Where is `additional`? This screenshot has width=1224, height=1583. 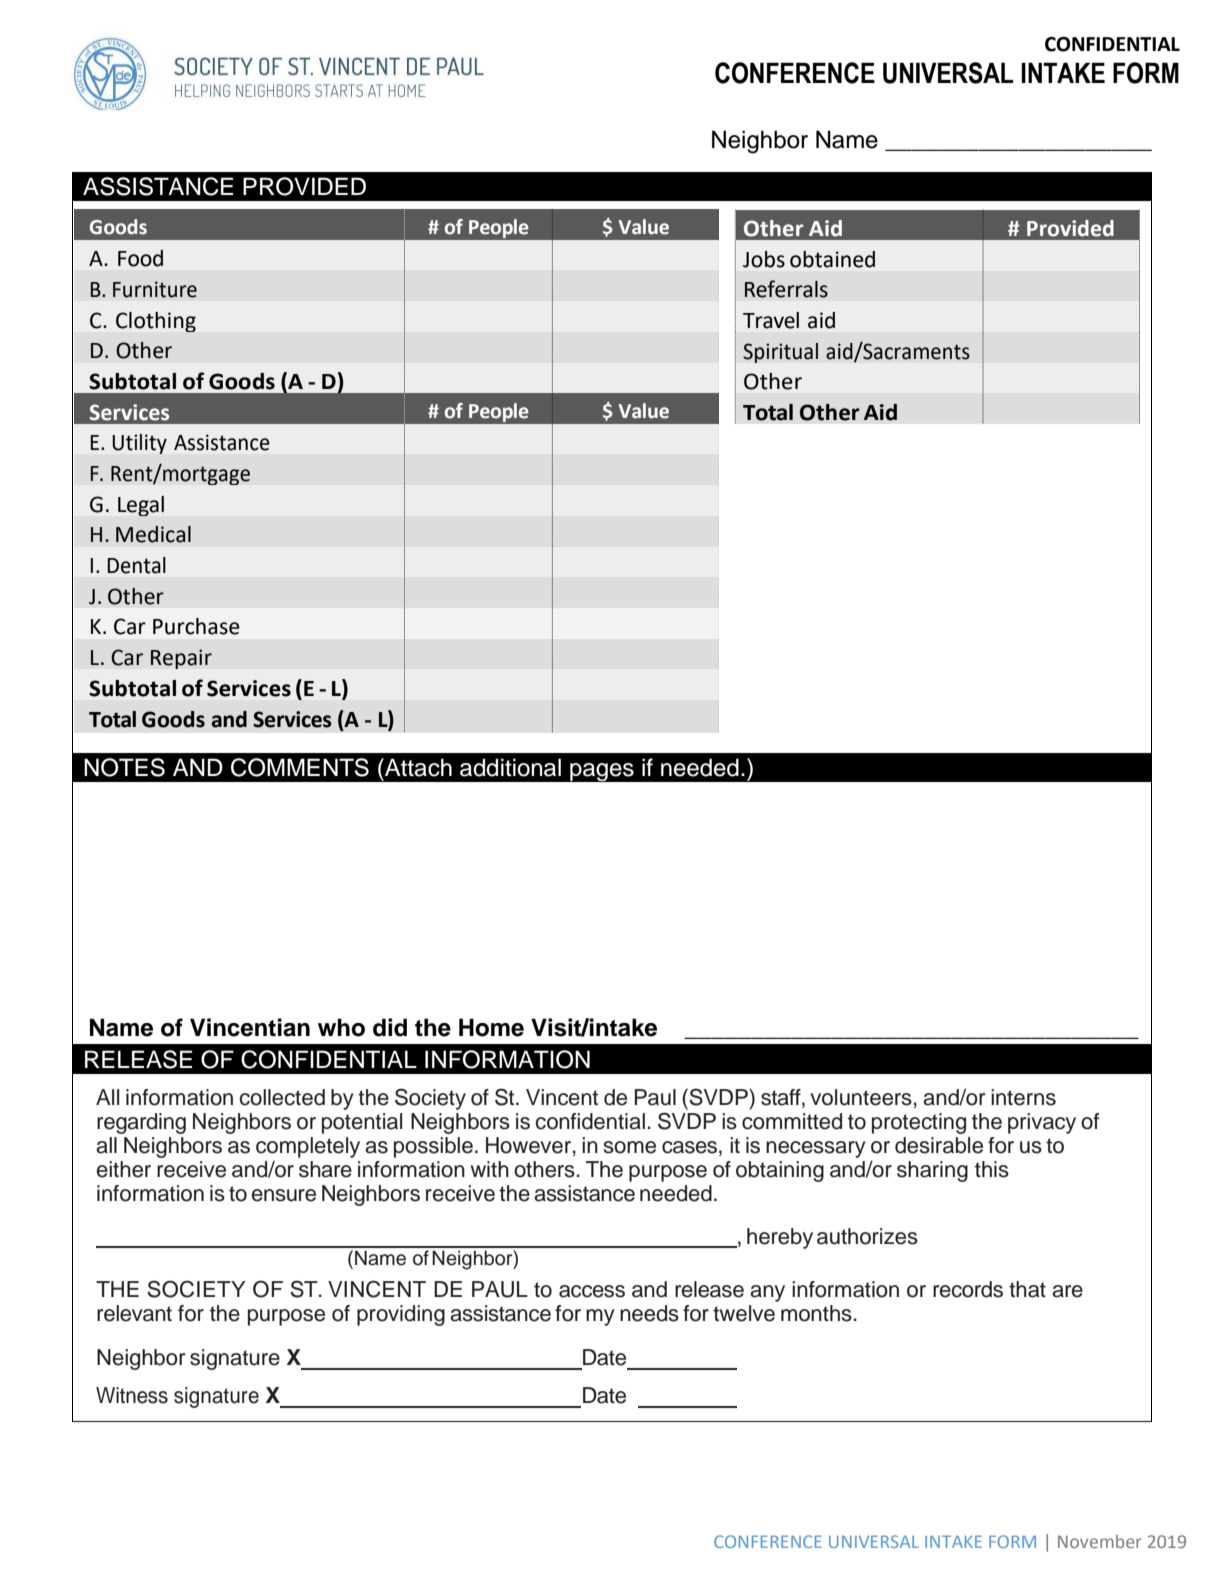
additional is located at coordinates (510, 767).
